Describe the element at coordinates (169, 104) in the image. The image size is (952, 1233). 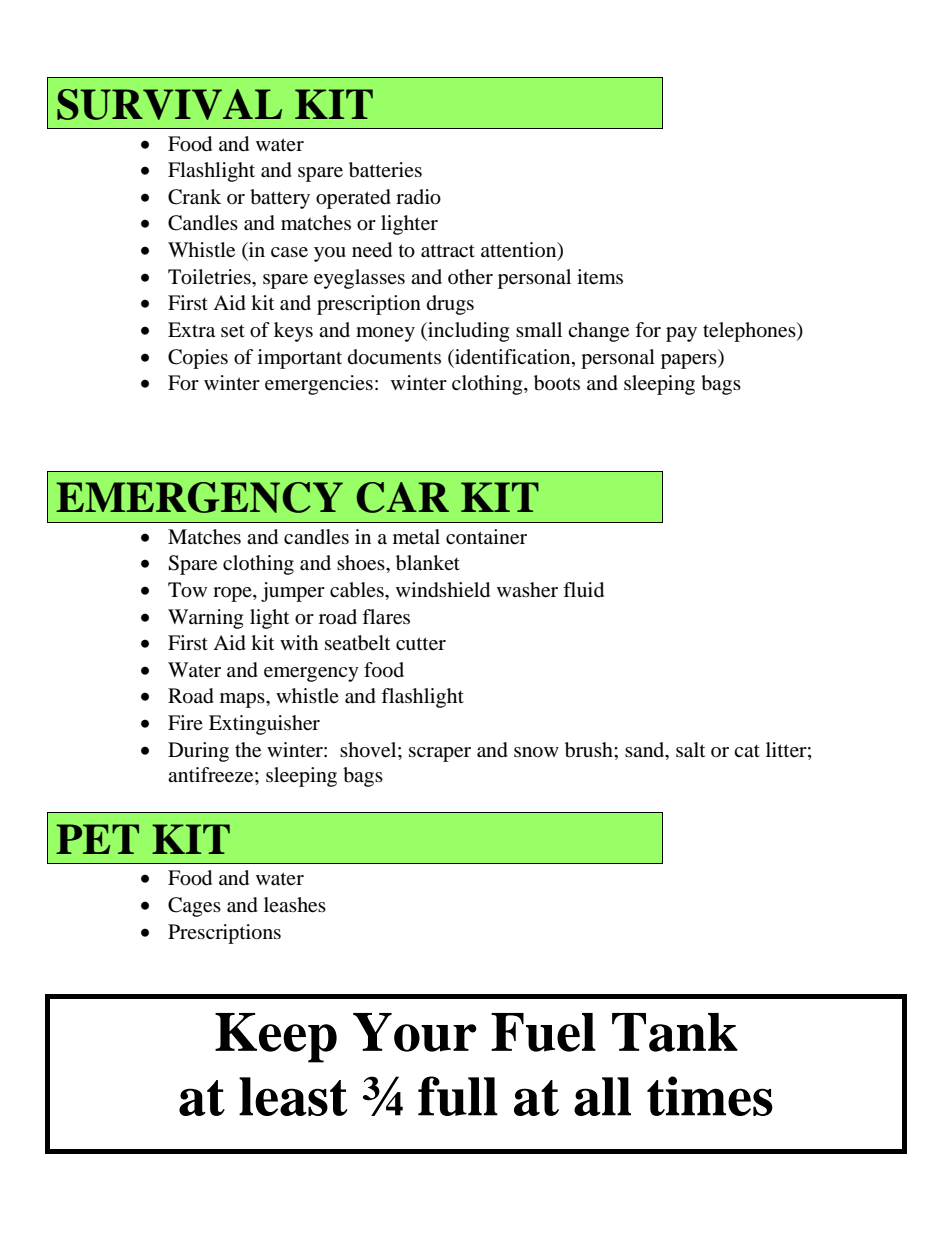
I see `SURVIVAL` at that location.
